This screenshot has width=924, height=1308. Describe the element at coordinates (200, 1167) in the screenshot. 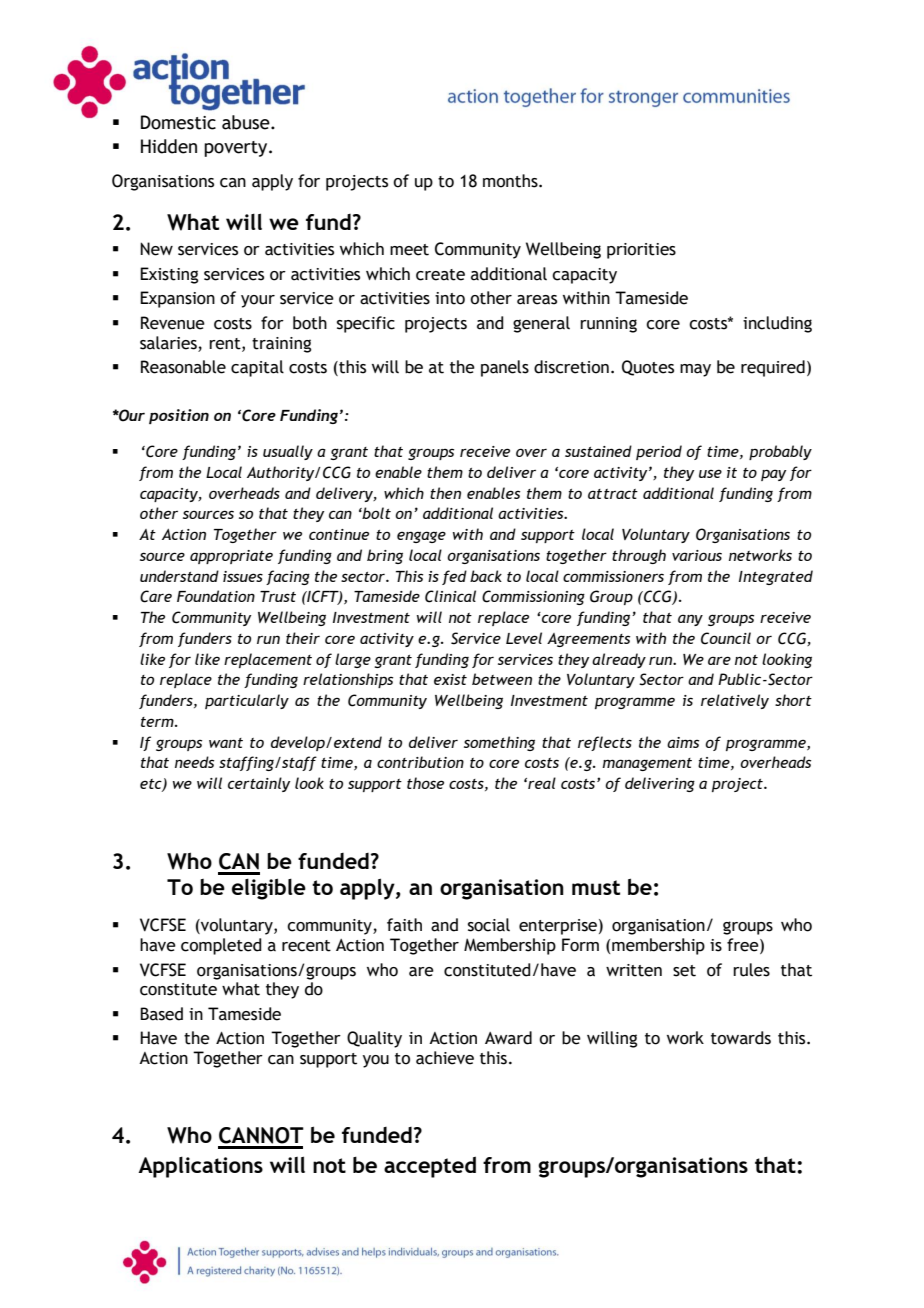

I see `Applications` at that location.
